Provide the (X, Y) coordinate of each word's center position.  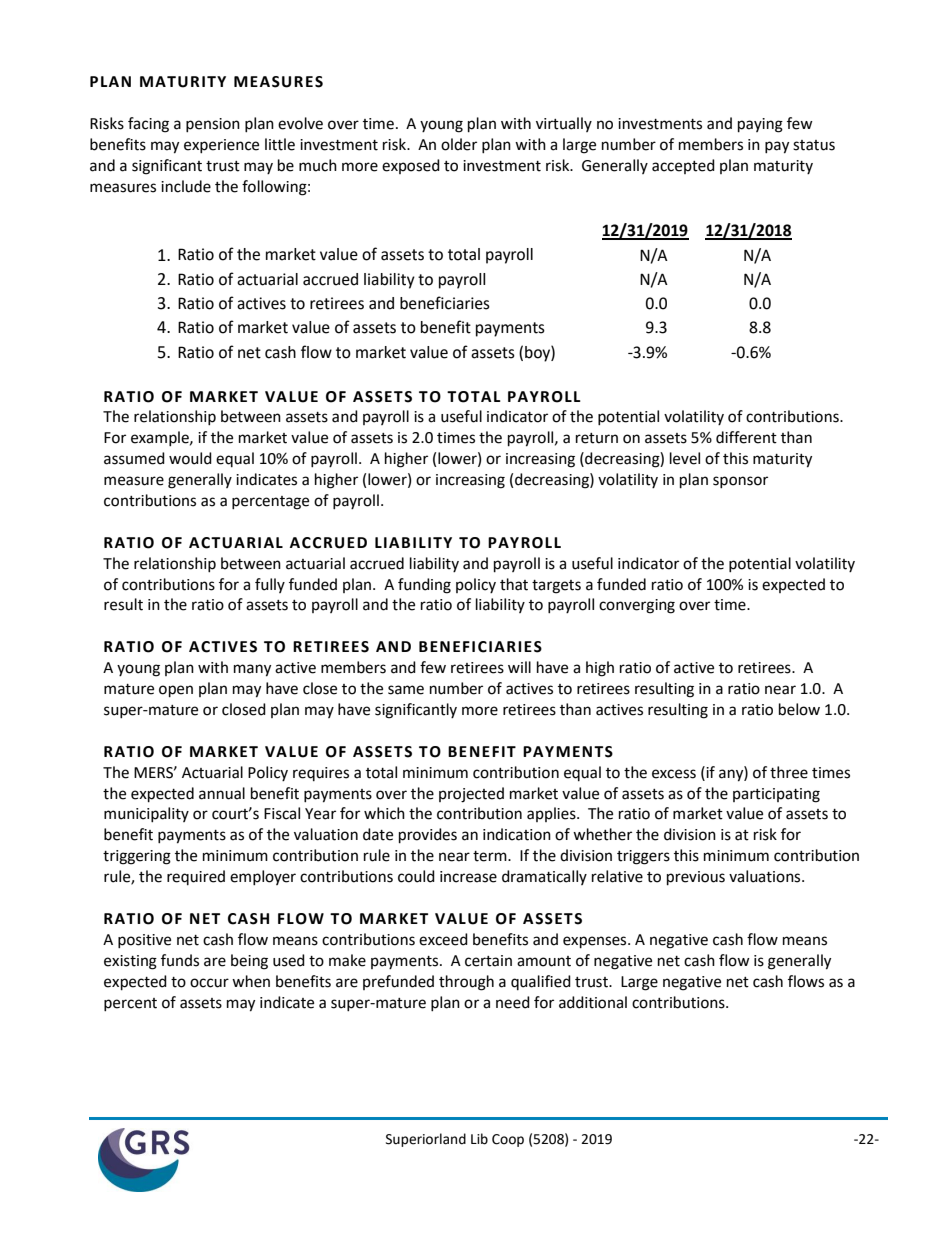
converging (637, 606)
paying (760, 125)
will (519, 667)
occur (209, 983)
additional (593, 1002)
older (459, 144)
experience (221, 146)
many (252, 670)
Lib (479, 1139)
